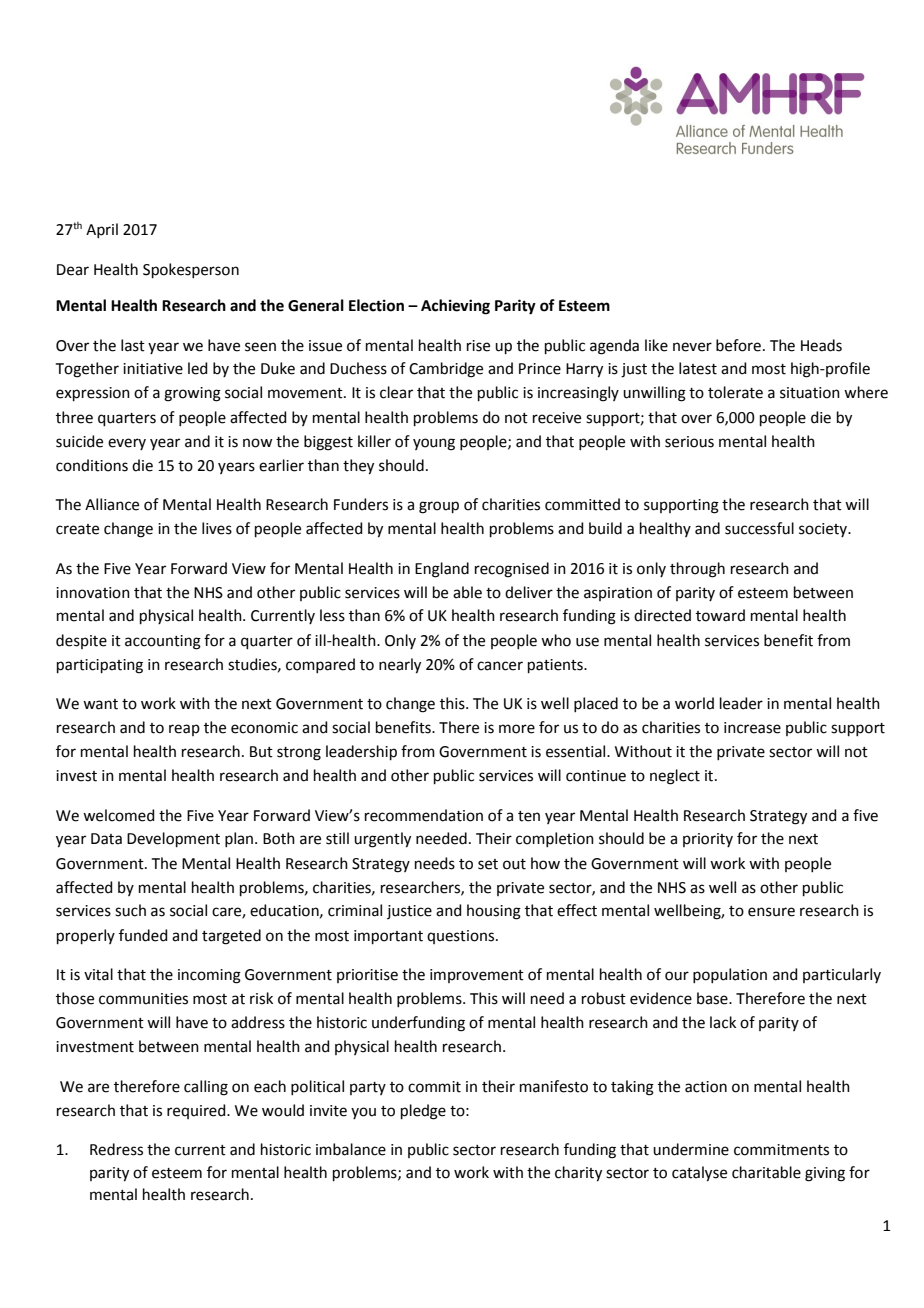  Describe the element at coordinates (455, 307) in the screenshot. I see `Achieving` at that location.
